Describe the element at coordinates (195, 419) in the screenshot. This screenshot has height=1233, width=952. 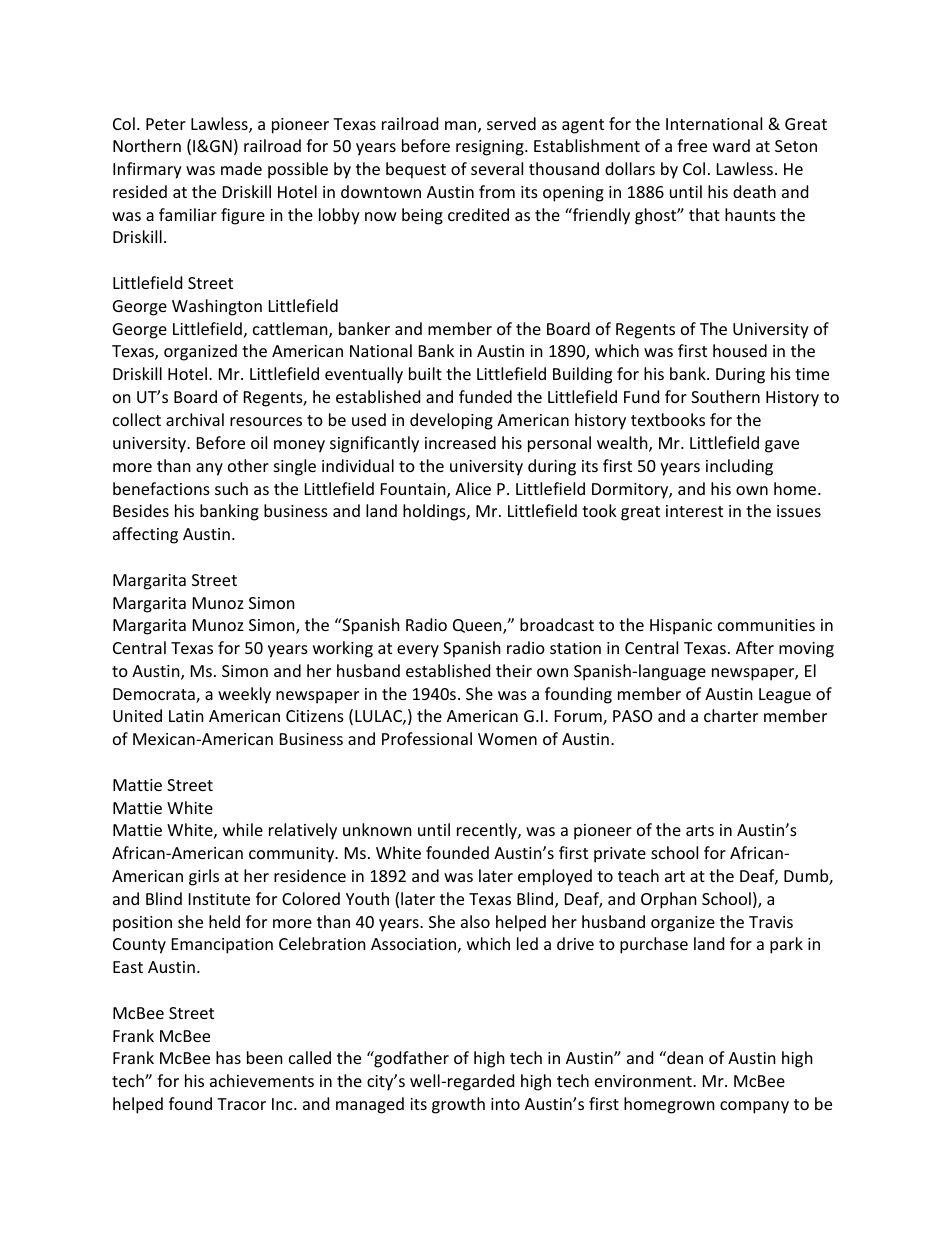
I see `archival` at that location.
